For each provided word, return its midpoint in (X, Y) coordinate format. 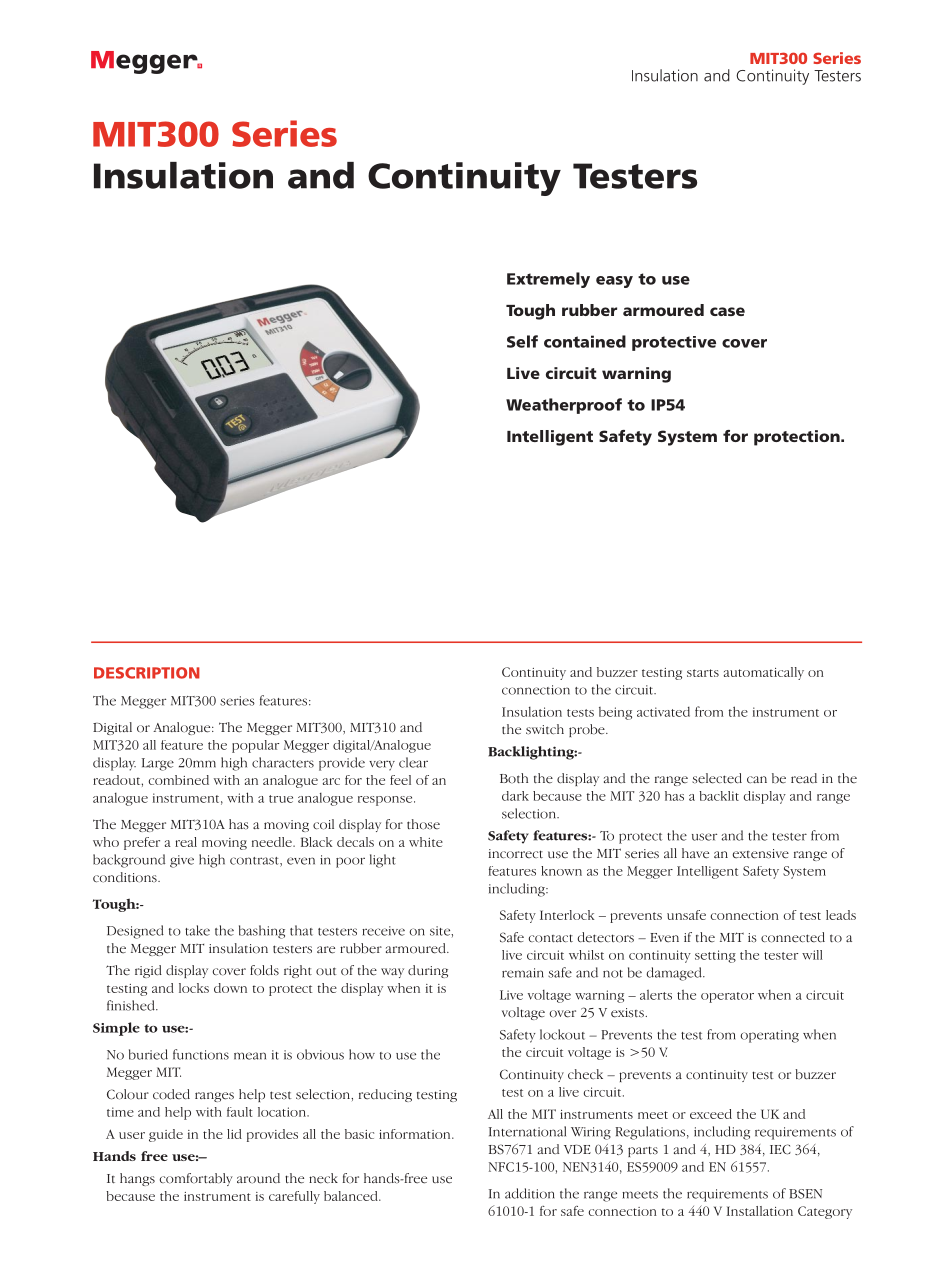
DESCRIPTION (147, 673)
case (727, 311)
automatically (764, 673)
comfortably (196, 1179)
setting (715, 956)
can (757, 779)
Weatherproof (564, 406)
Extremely (548, 280)
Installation (759, 1211)
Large (158, 764)
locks (194, 988)
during (428, 971)
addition (530, 1193)
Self (522, 341)
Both (514, 778)
